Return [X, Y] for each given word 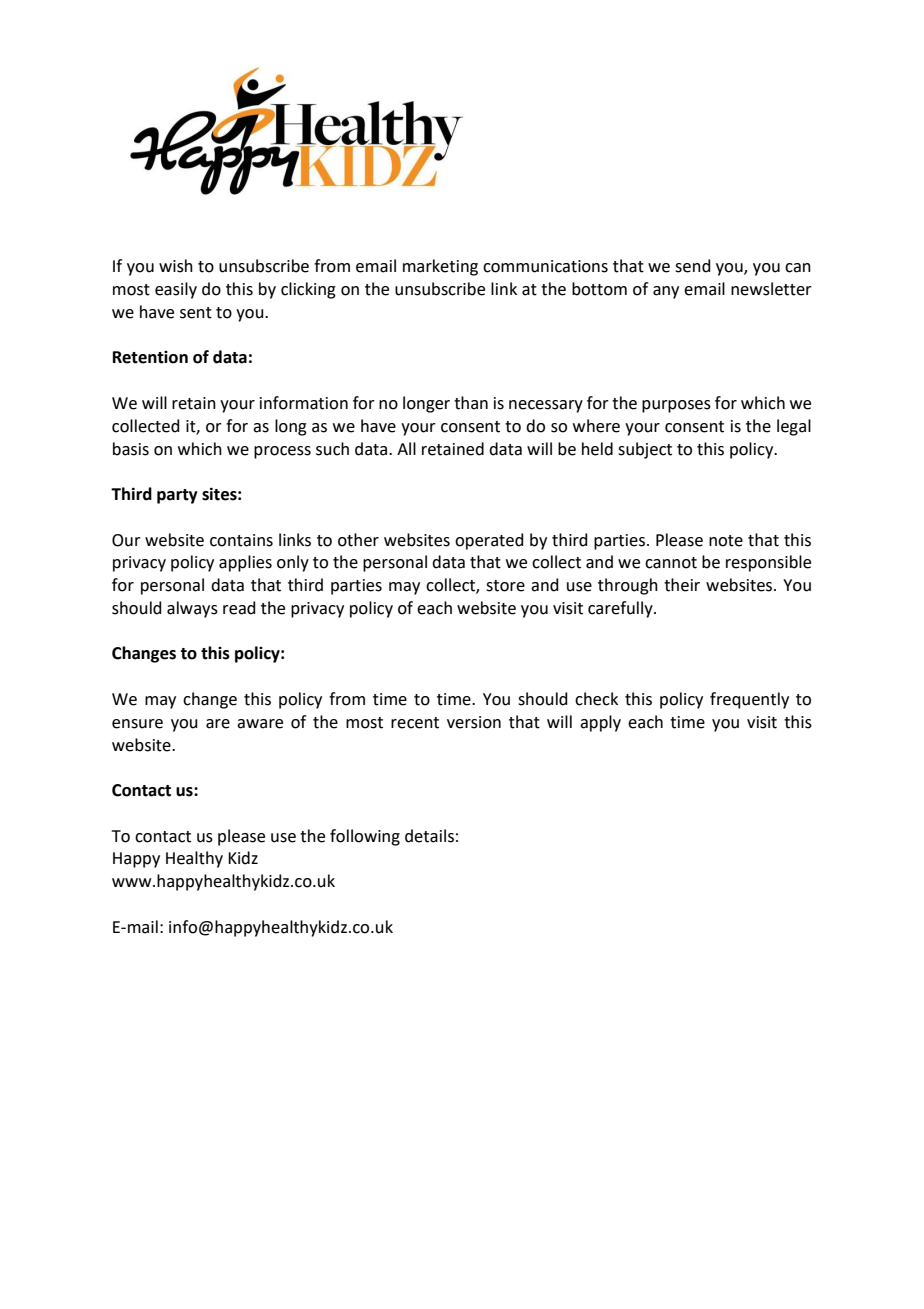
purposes [676, 406]
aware [260, 724]
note [726, 541]
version [474, 722]
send [693, 266]
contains [241, 540]
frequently [749, 700]
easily [176, 290]
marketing [440, 267]
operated [489, 541]
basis [131, 449]
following [365, 837]
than [471, 403]
